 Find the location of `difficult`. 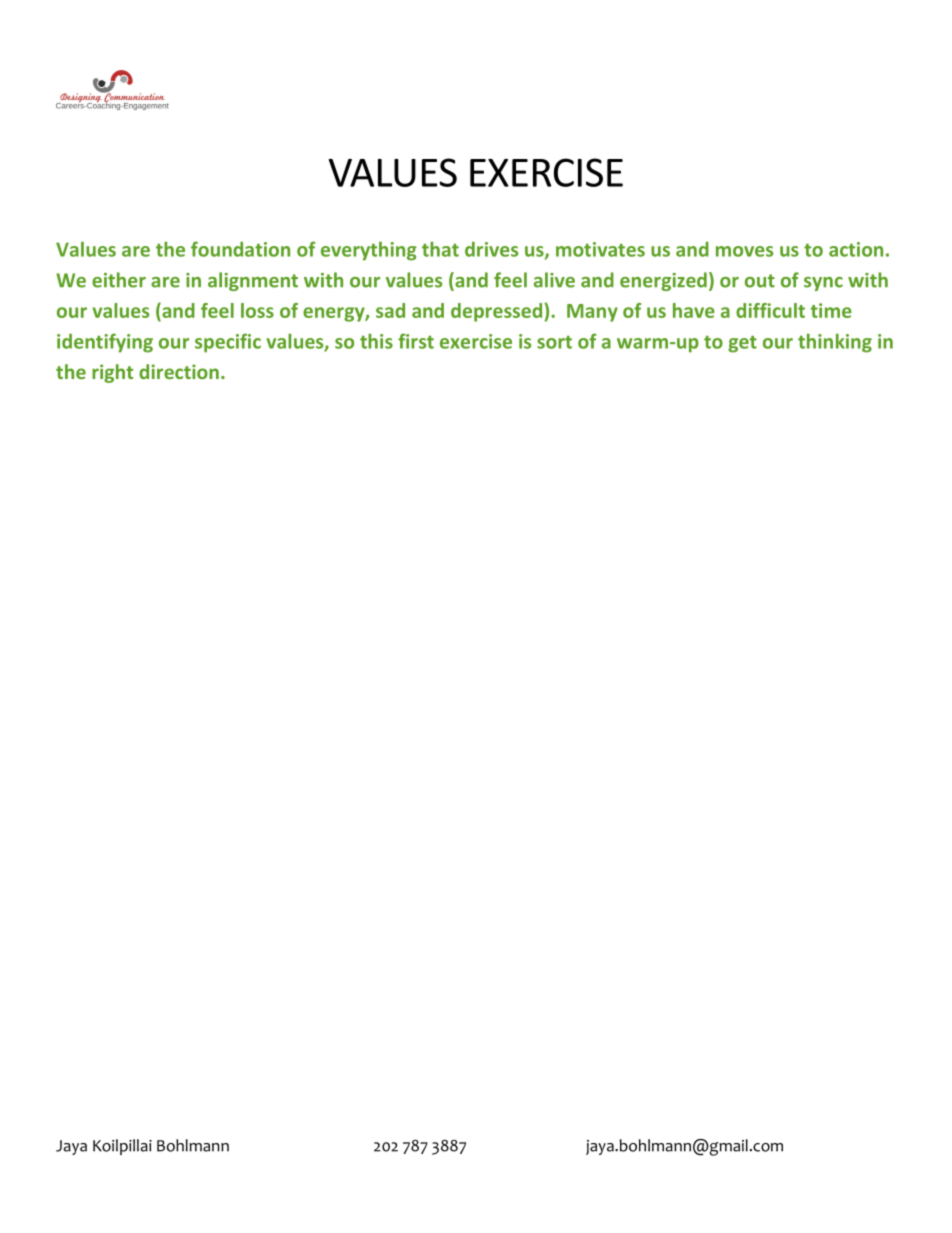

difficult is located at coordinates (770, 310).
